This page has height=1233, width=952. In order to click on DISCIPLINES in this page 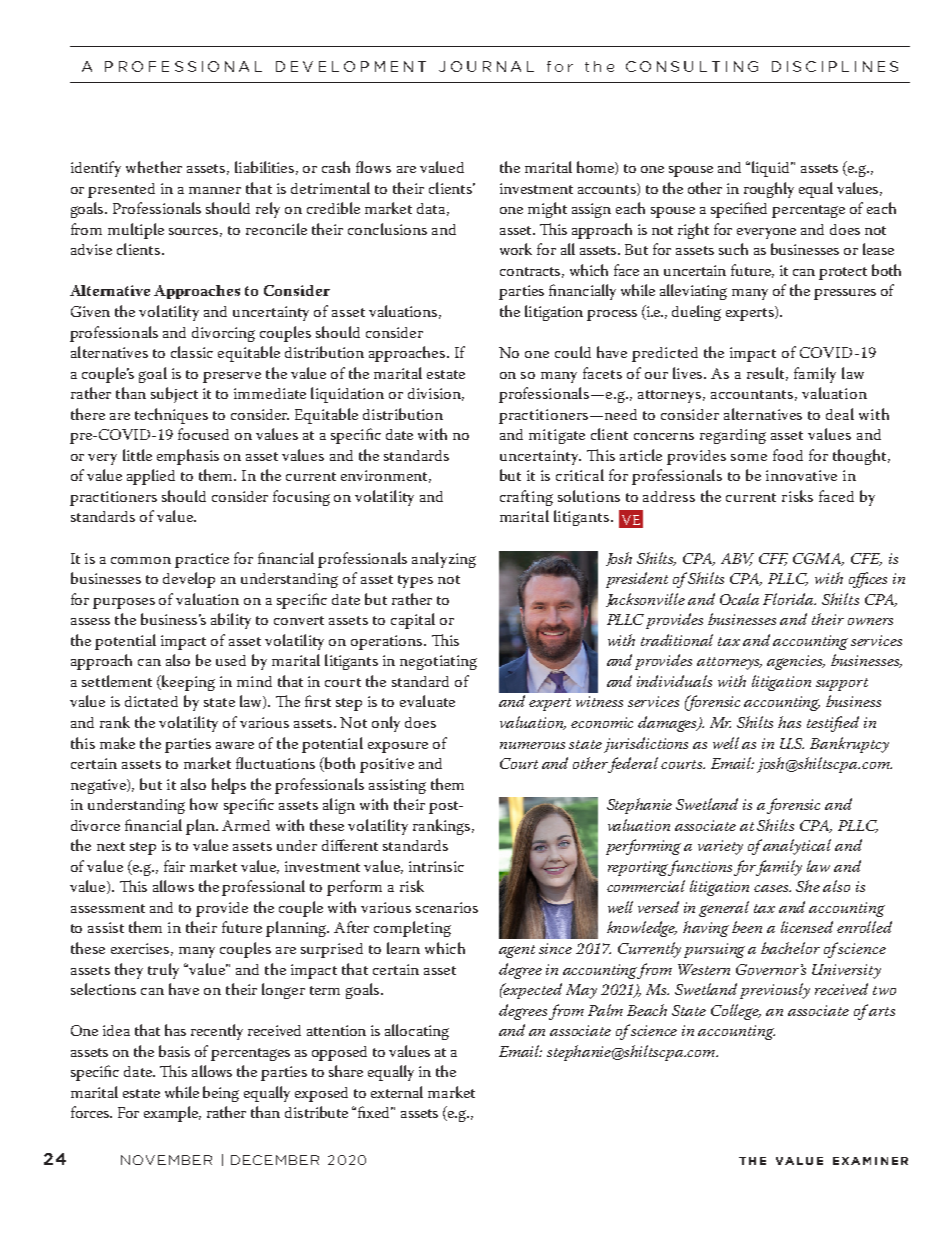, I will do `click(835, 66)`.
